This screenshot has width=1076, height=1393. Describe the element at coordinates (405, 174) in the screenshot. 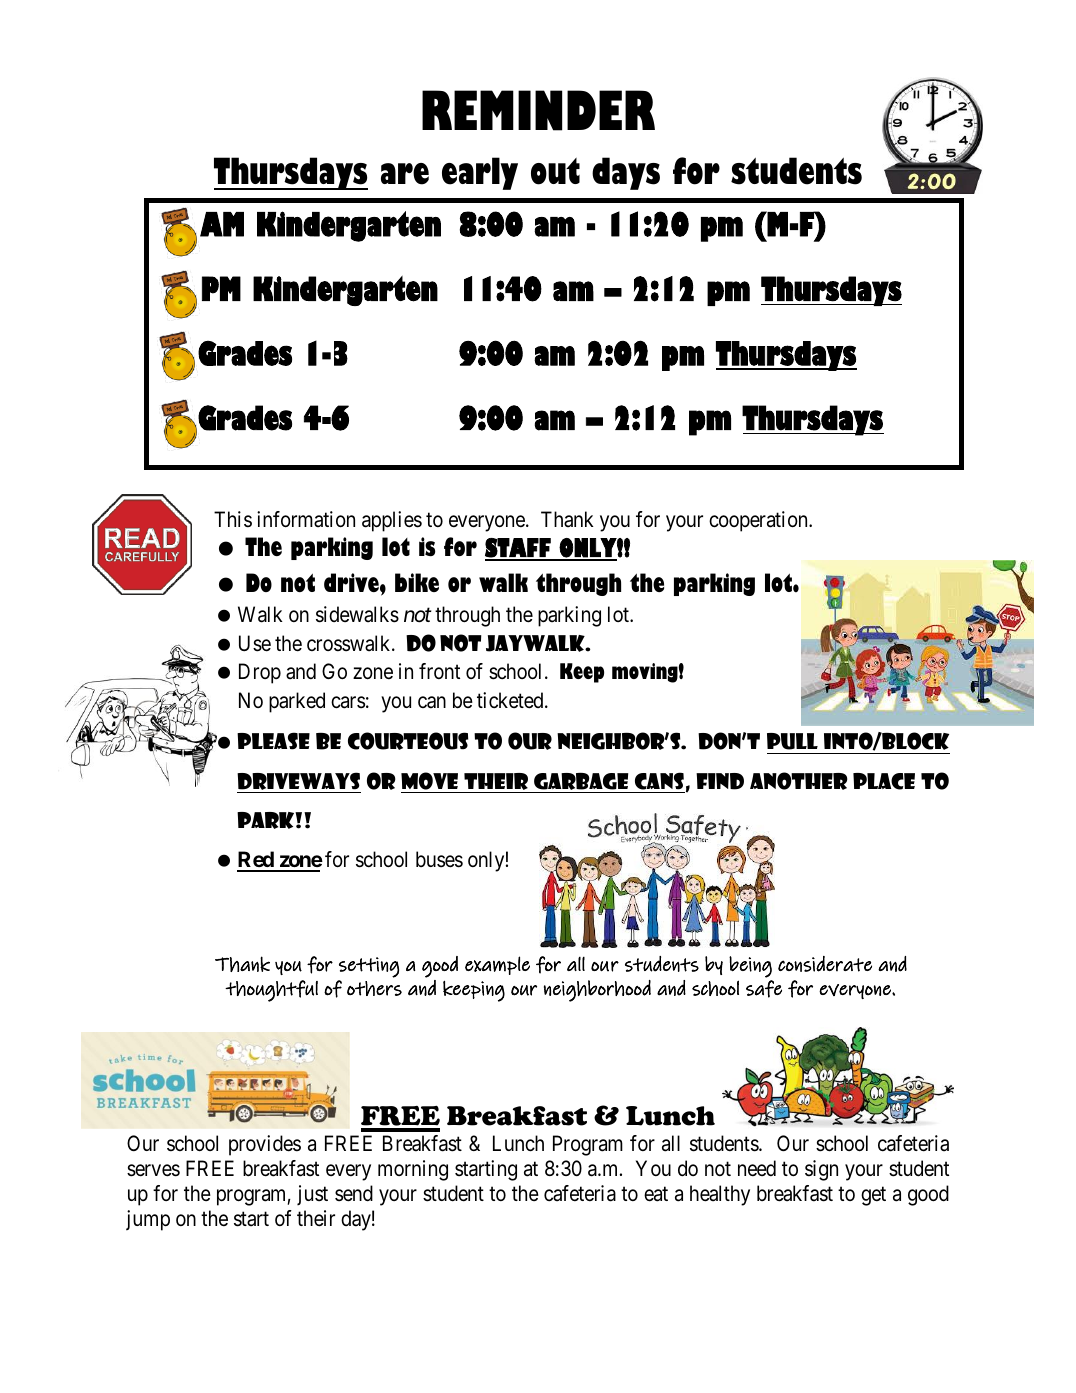

I see `are` at that location.
